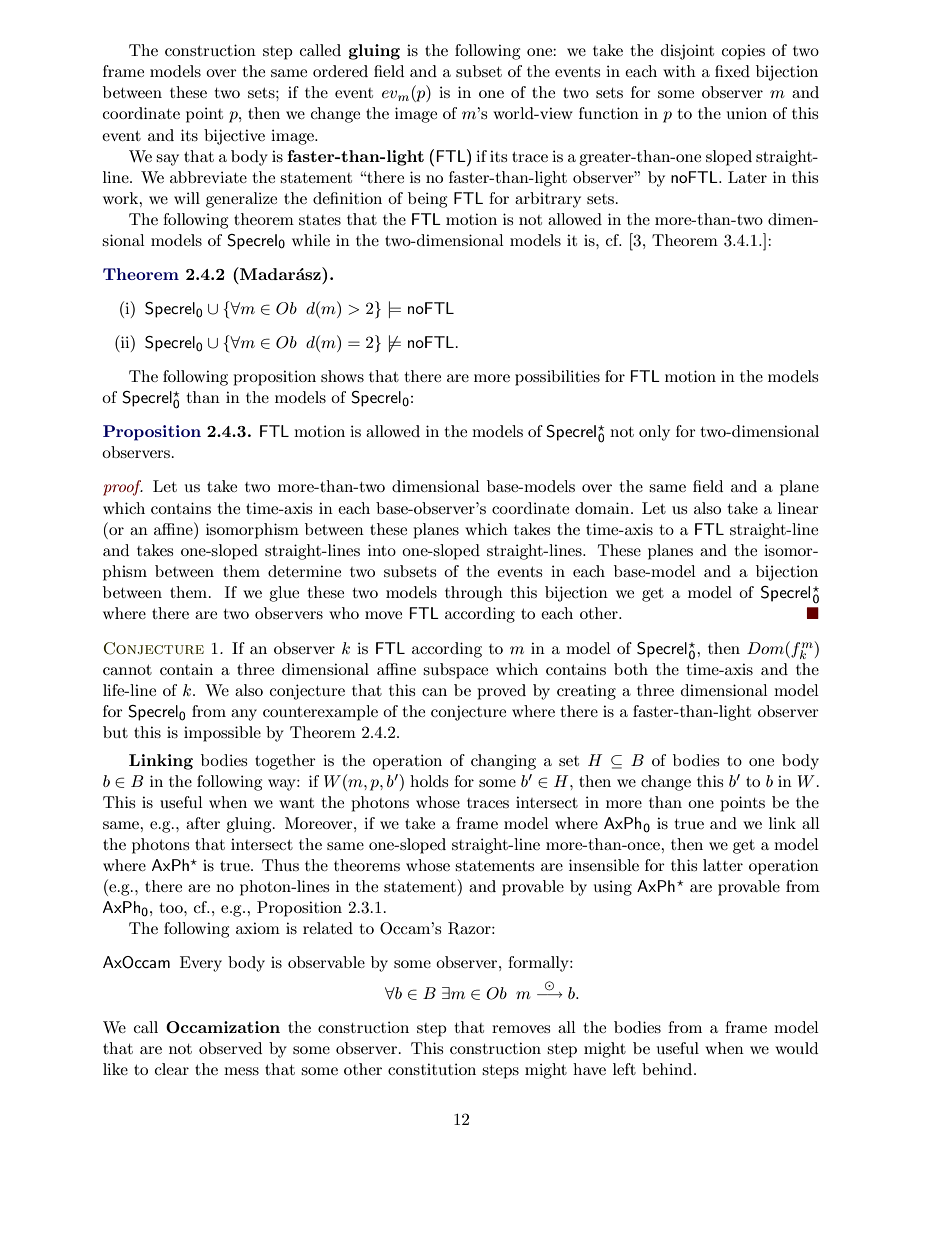 This screenshot has width=952, height=1233. Describe the element at coordinates (732, 71) in the screenshot. I see `fixed` at that location.
